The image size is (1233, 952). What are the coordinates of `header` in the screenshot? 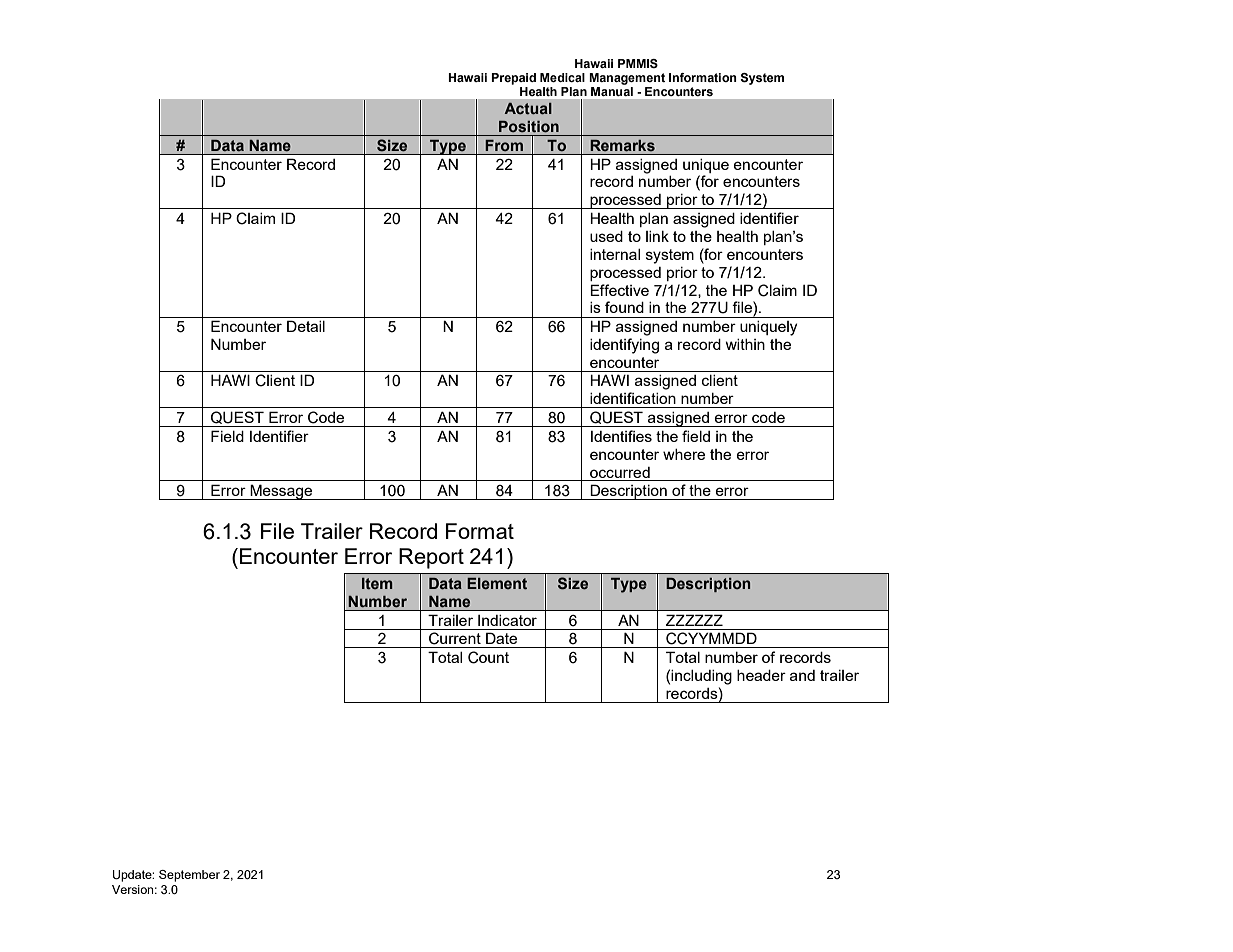 It's located at (761, 675).
